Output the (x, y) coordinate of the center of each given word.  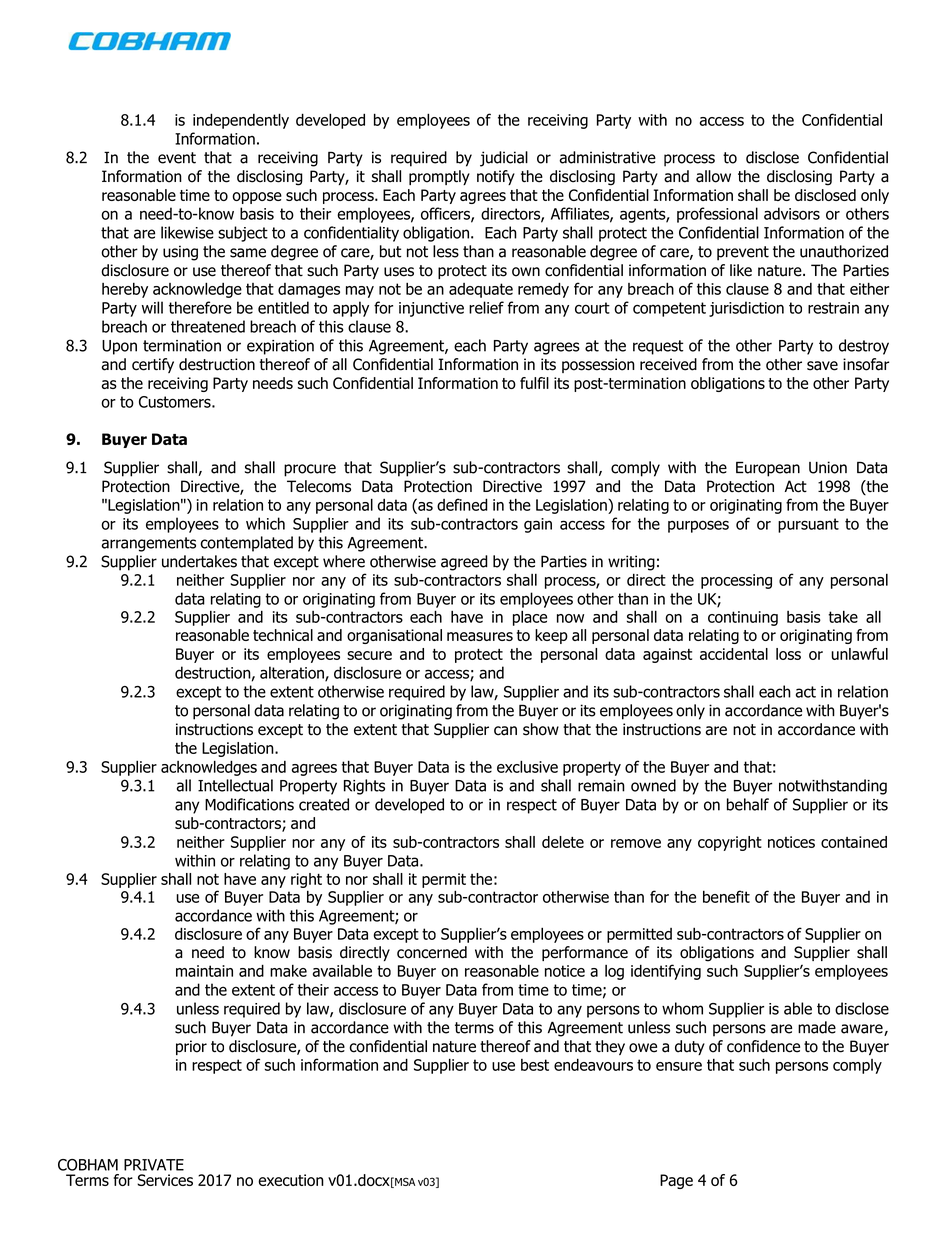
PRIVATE (154, 1165)
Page (676, 1181)
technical (283, 635)
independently (241, 121)
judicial (504, 159)
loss (788, 654)
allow (713, 176)
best (535, 1065)
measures (480, 636)
